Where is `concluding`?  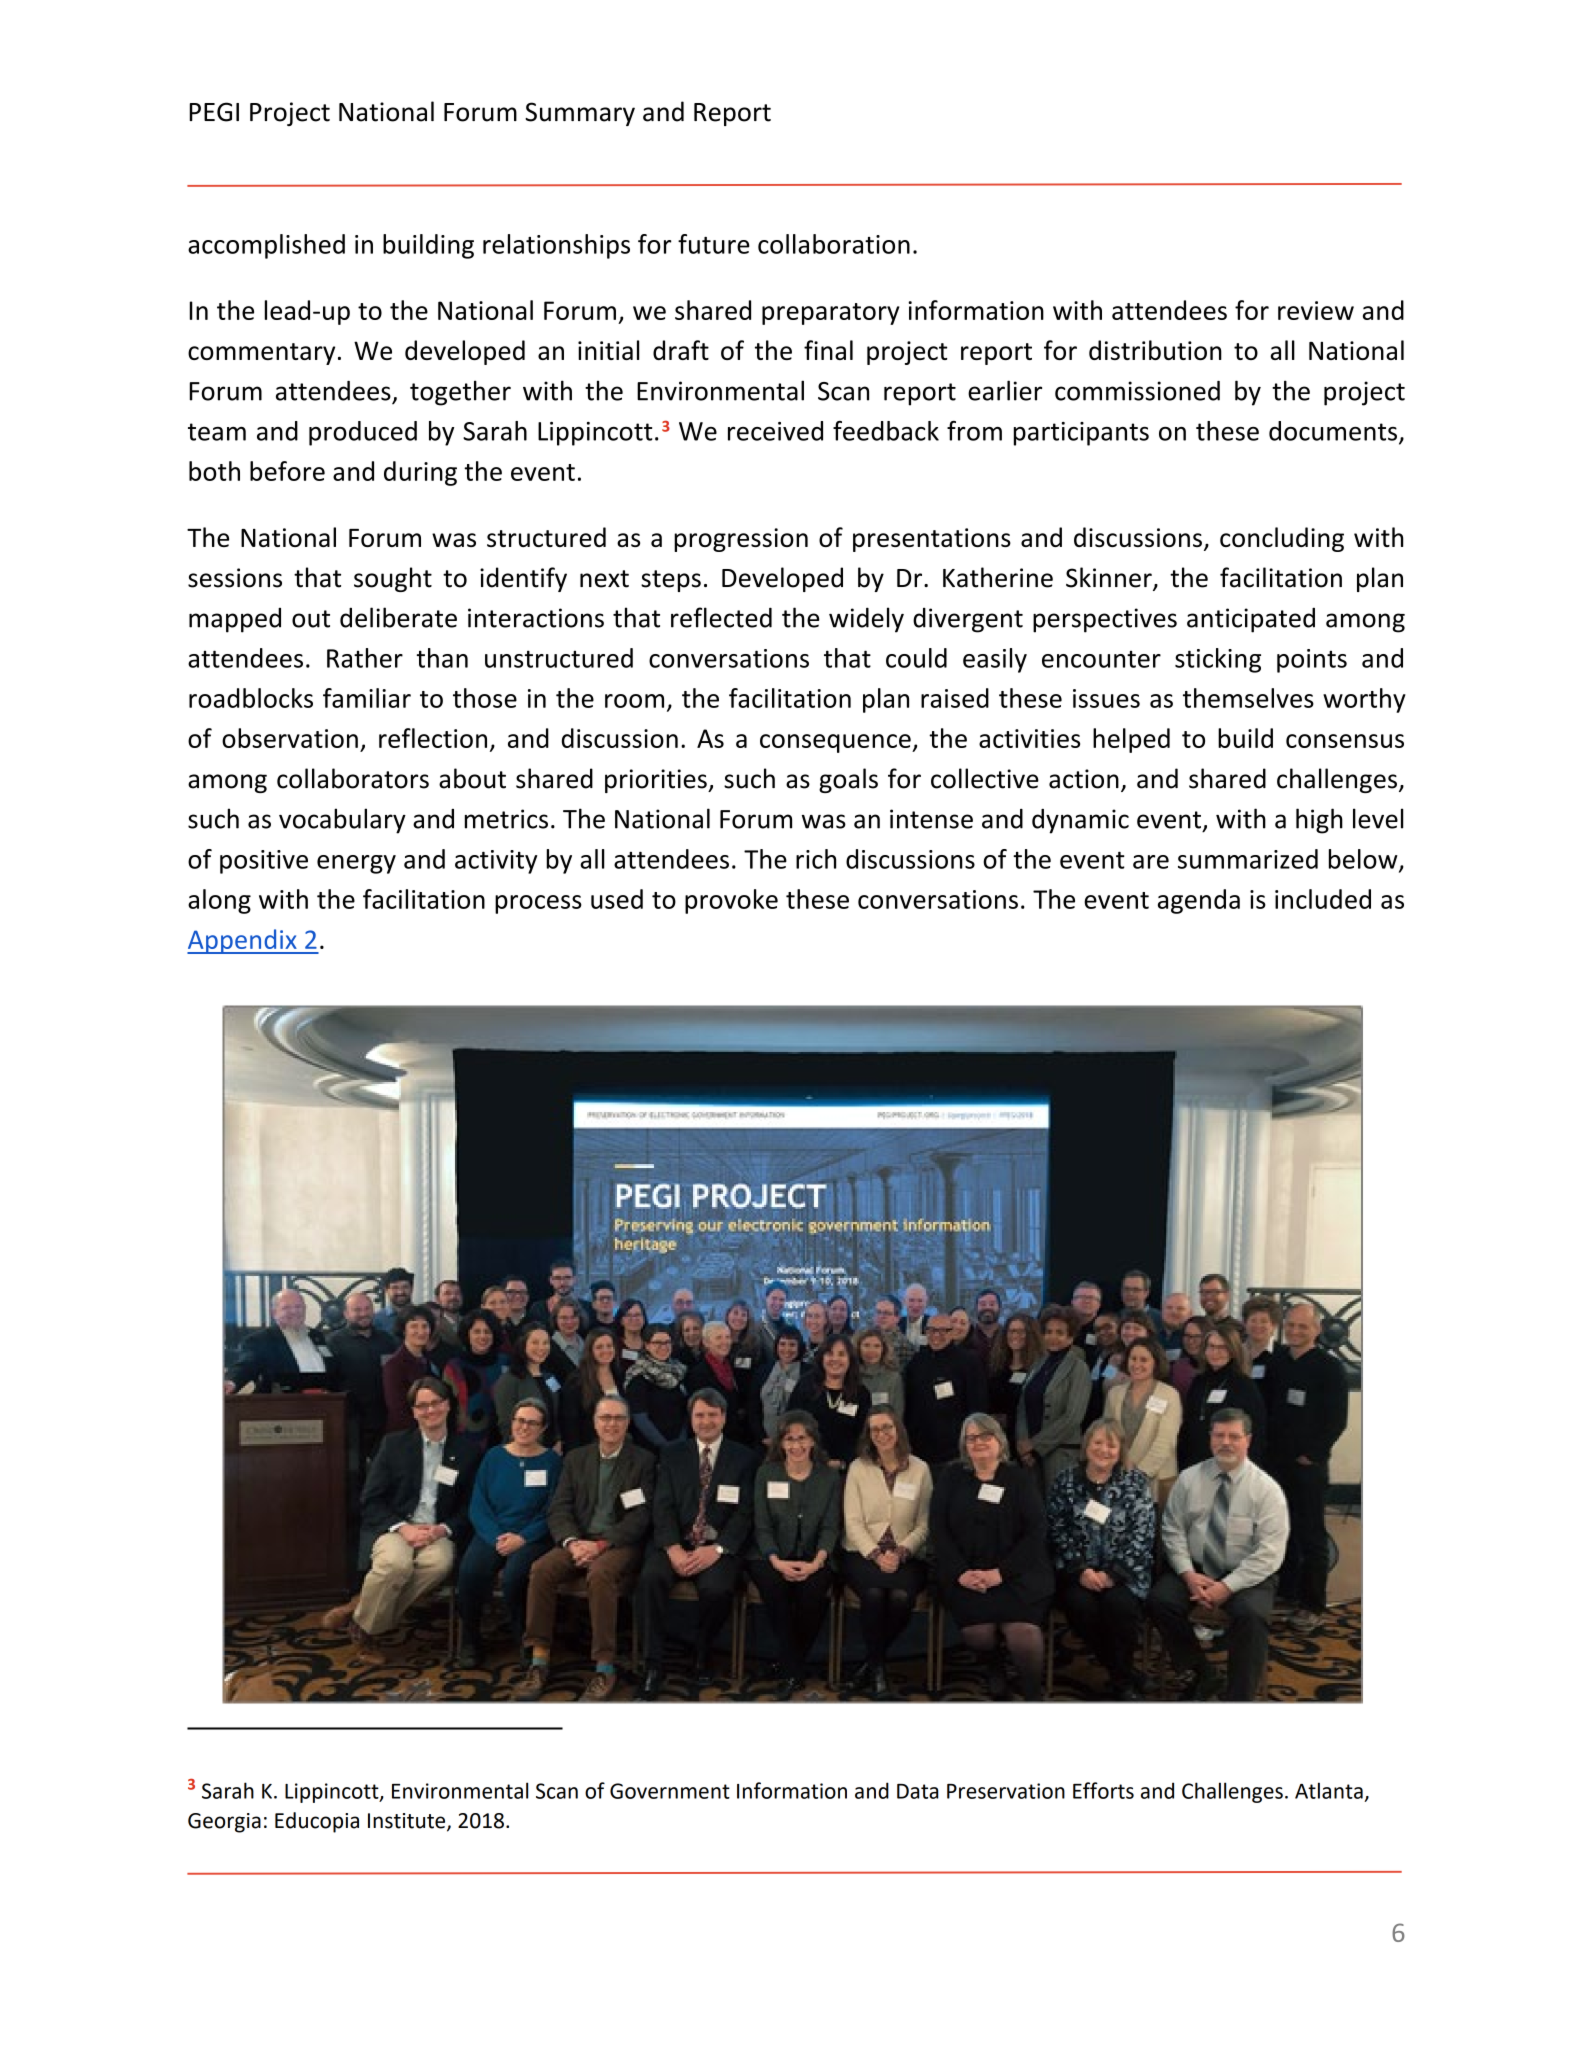 concluding is located at coordinates (1282, 539).
